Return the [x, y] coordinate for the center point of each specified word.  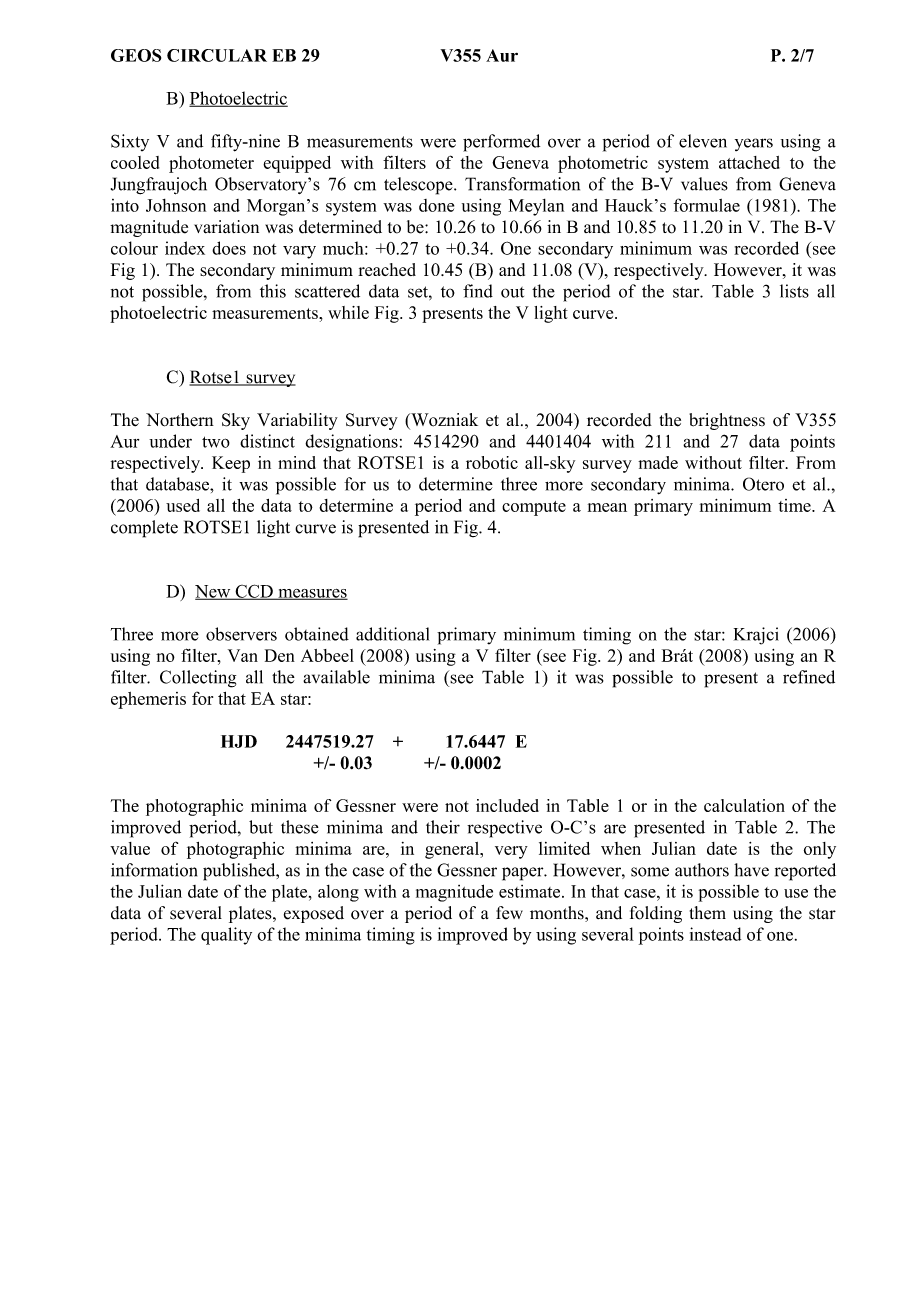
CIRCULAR [217, 55]
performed [501, 143]
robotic [492, 462]
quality [226, 936]
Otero [763, 484]
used [183, 505]
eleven [703, 141]
